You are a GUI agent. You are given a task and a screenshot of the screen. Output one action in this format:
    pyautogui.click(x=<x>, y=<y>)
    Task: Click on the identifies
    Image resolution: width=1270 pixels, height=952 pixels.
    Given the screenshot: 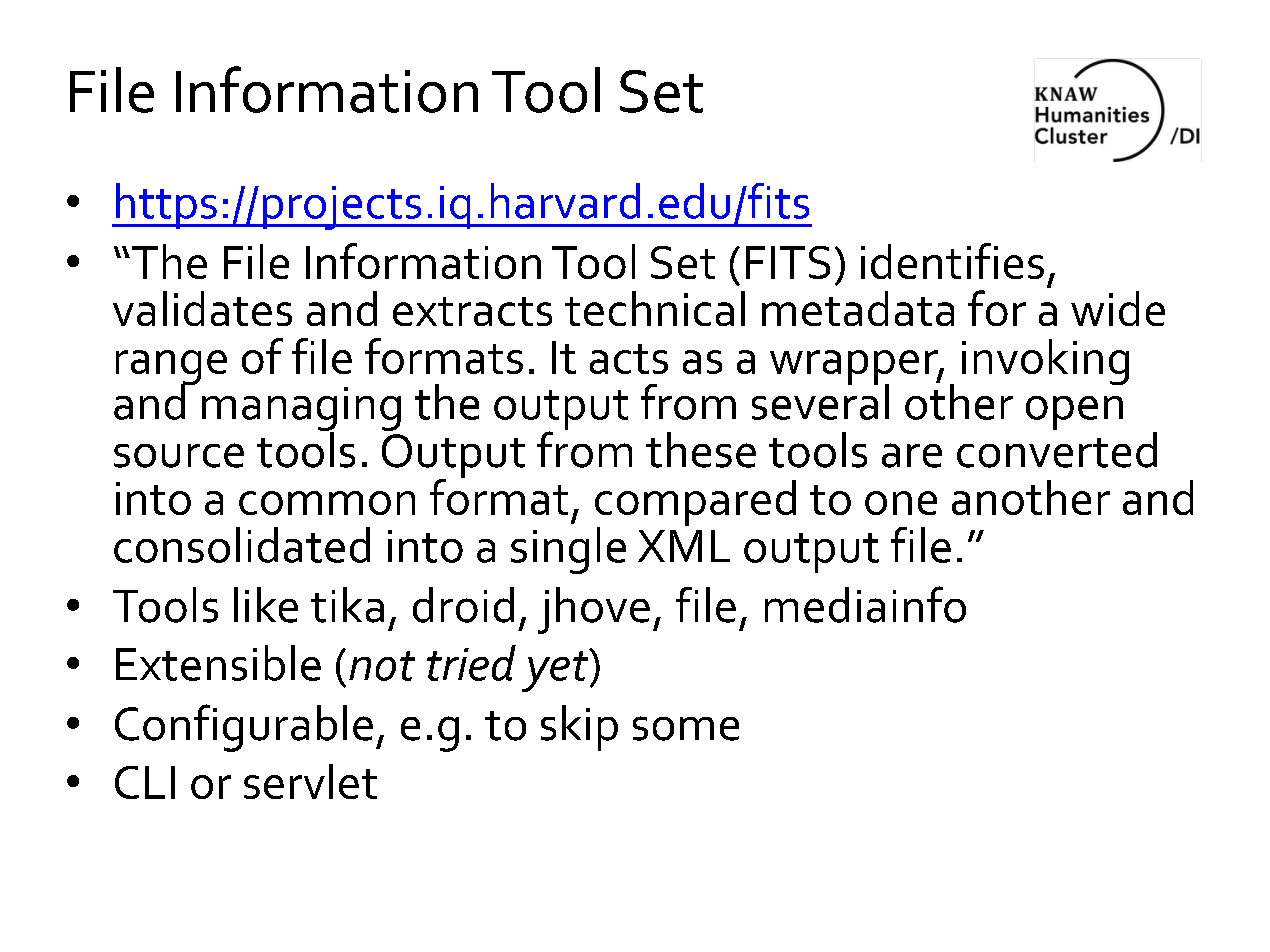 What is the action you would take?
    pyautogui.click(x=952, y=261)
